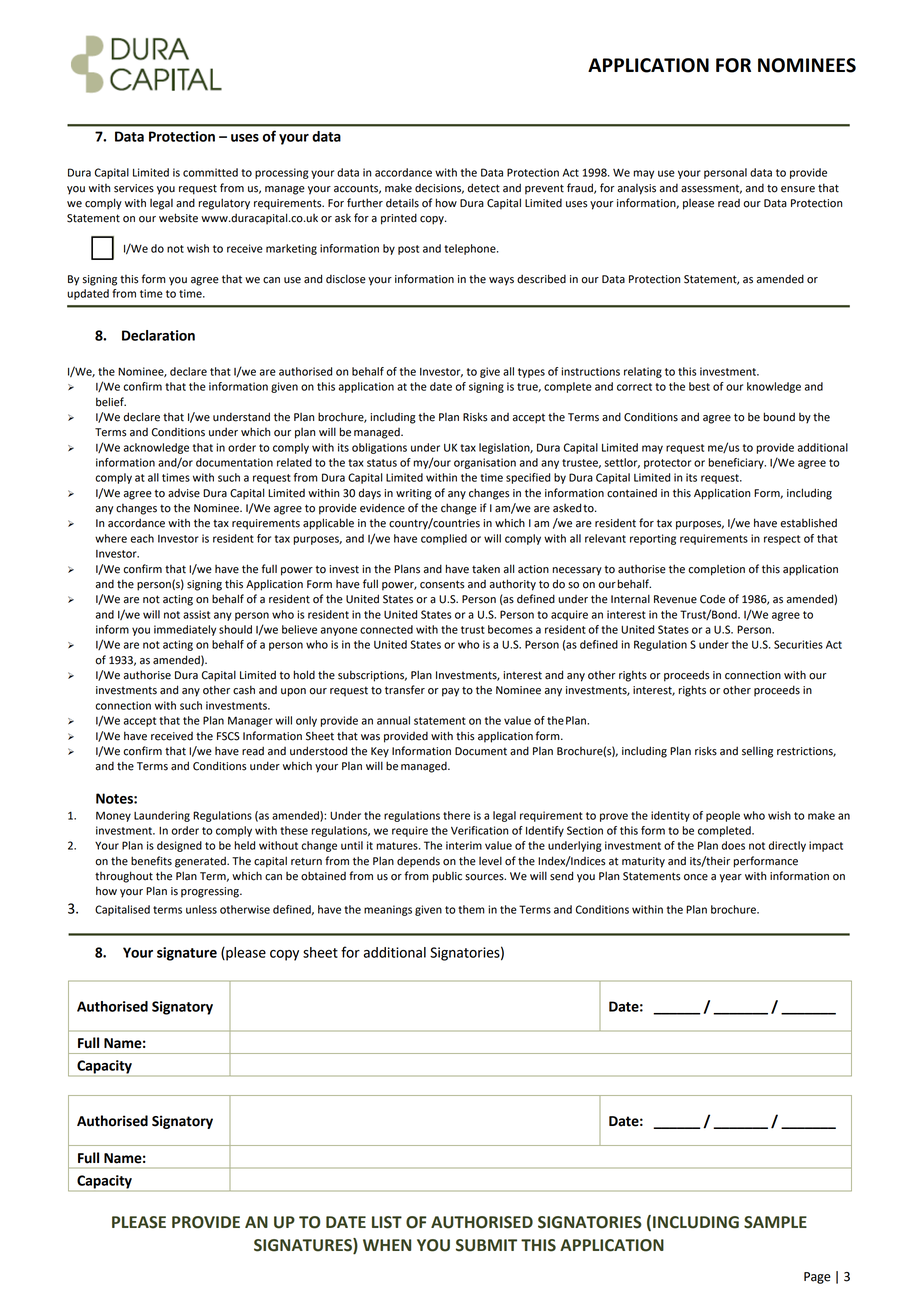  What do you see at coordinates (387, 1245) in the document?
I see `WHEN` at bounding box center [387, 1245].
